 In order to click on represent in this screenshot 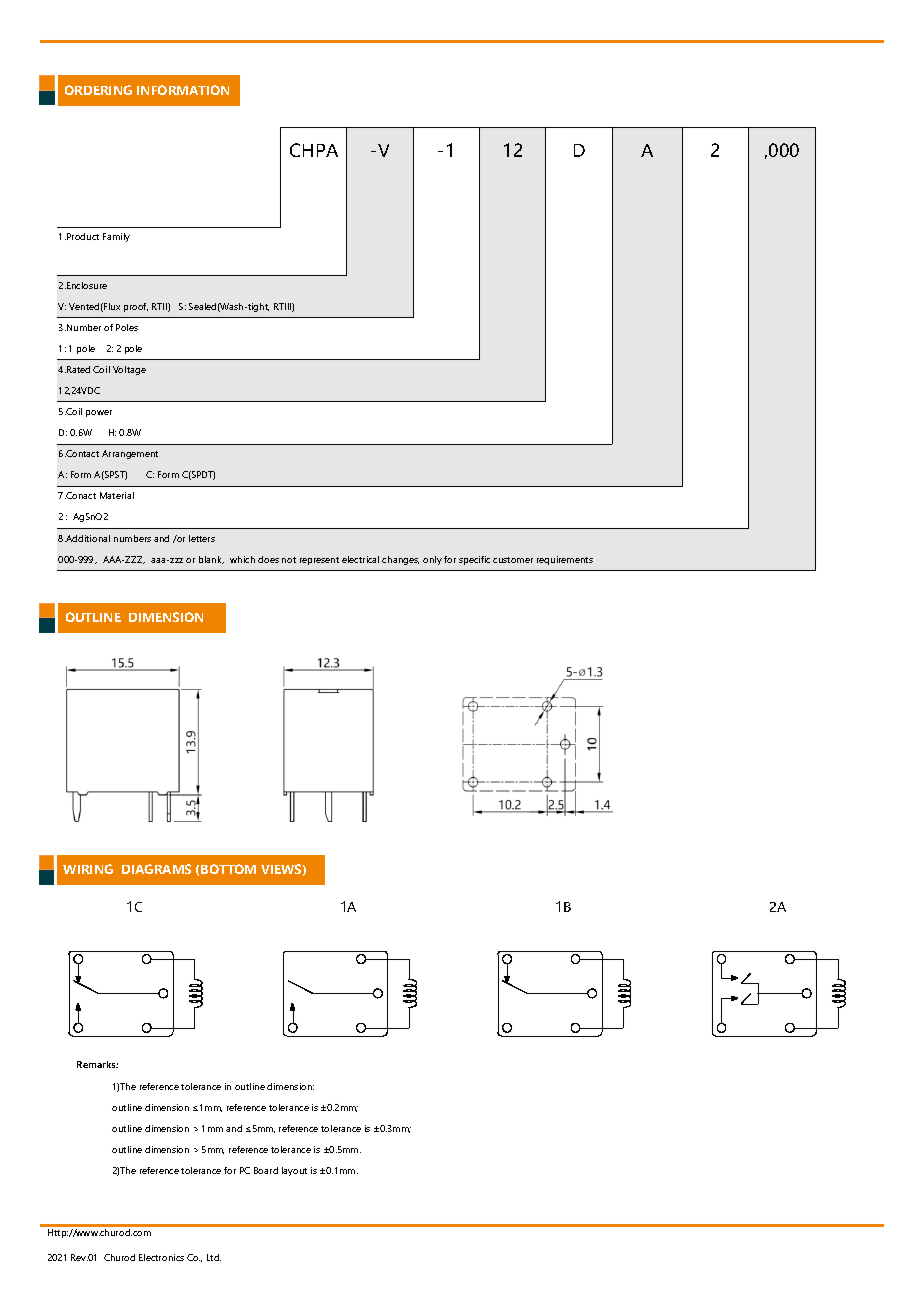, I will do `click(319, 561)`.
